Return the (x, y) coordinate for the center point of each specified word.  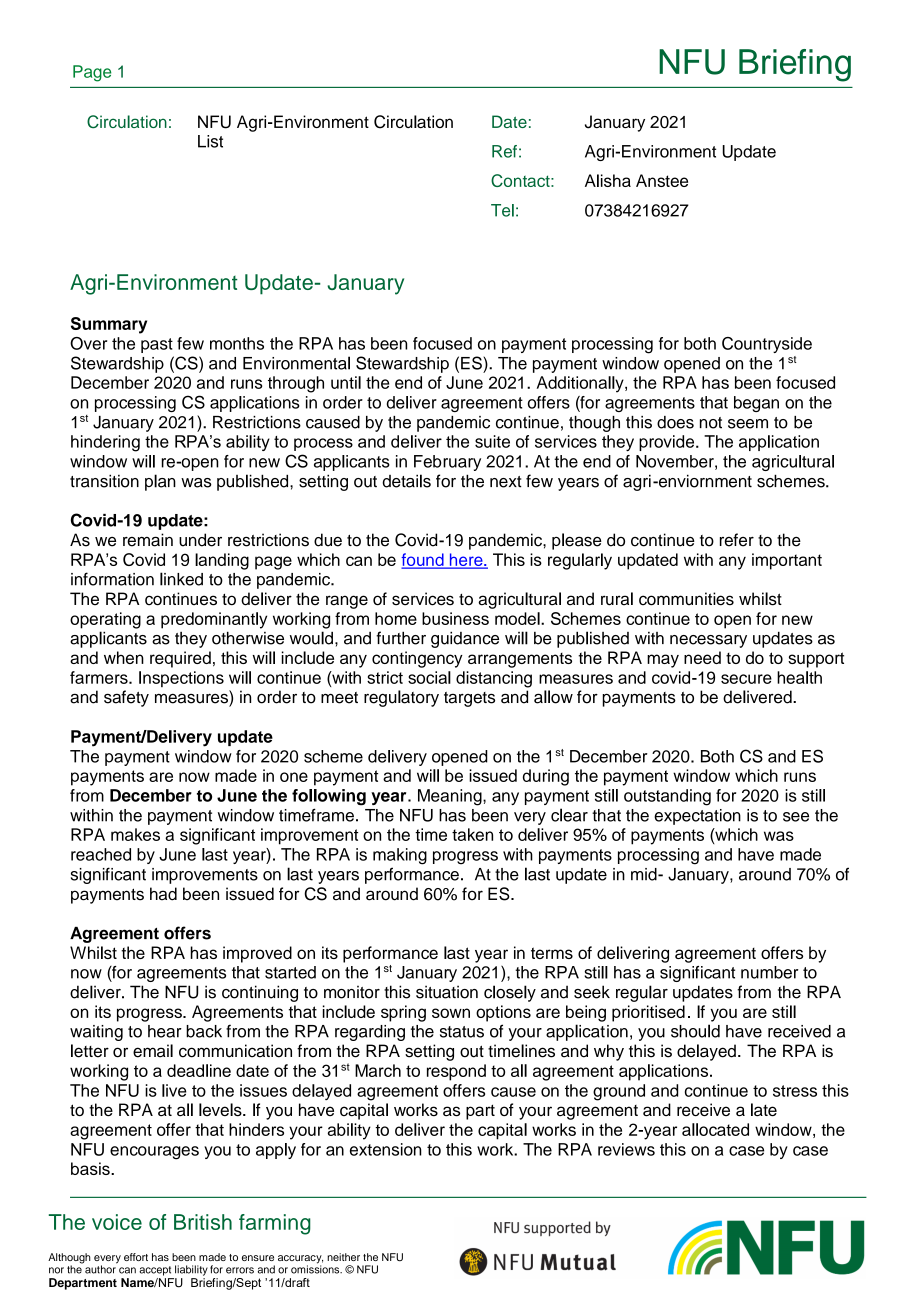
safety (126, 698)
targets (469, 699)
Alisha (608, 180)
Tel (502, 210)
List (210, 141)
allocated (715, 1129)
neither (343, 1257)
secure (746, 679)
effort (136, 1257)
